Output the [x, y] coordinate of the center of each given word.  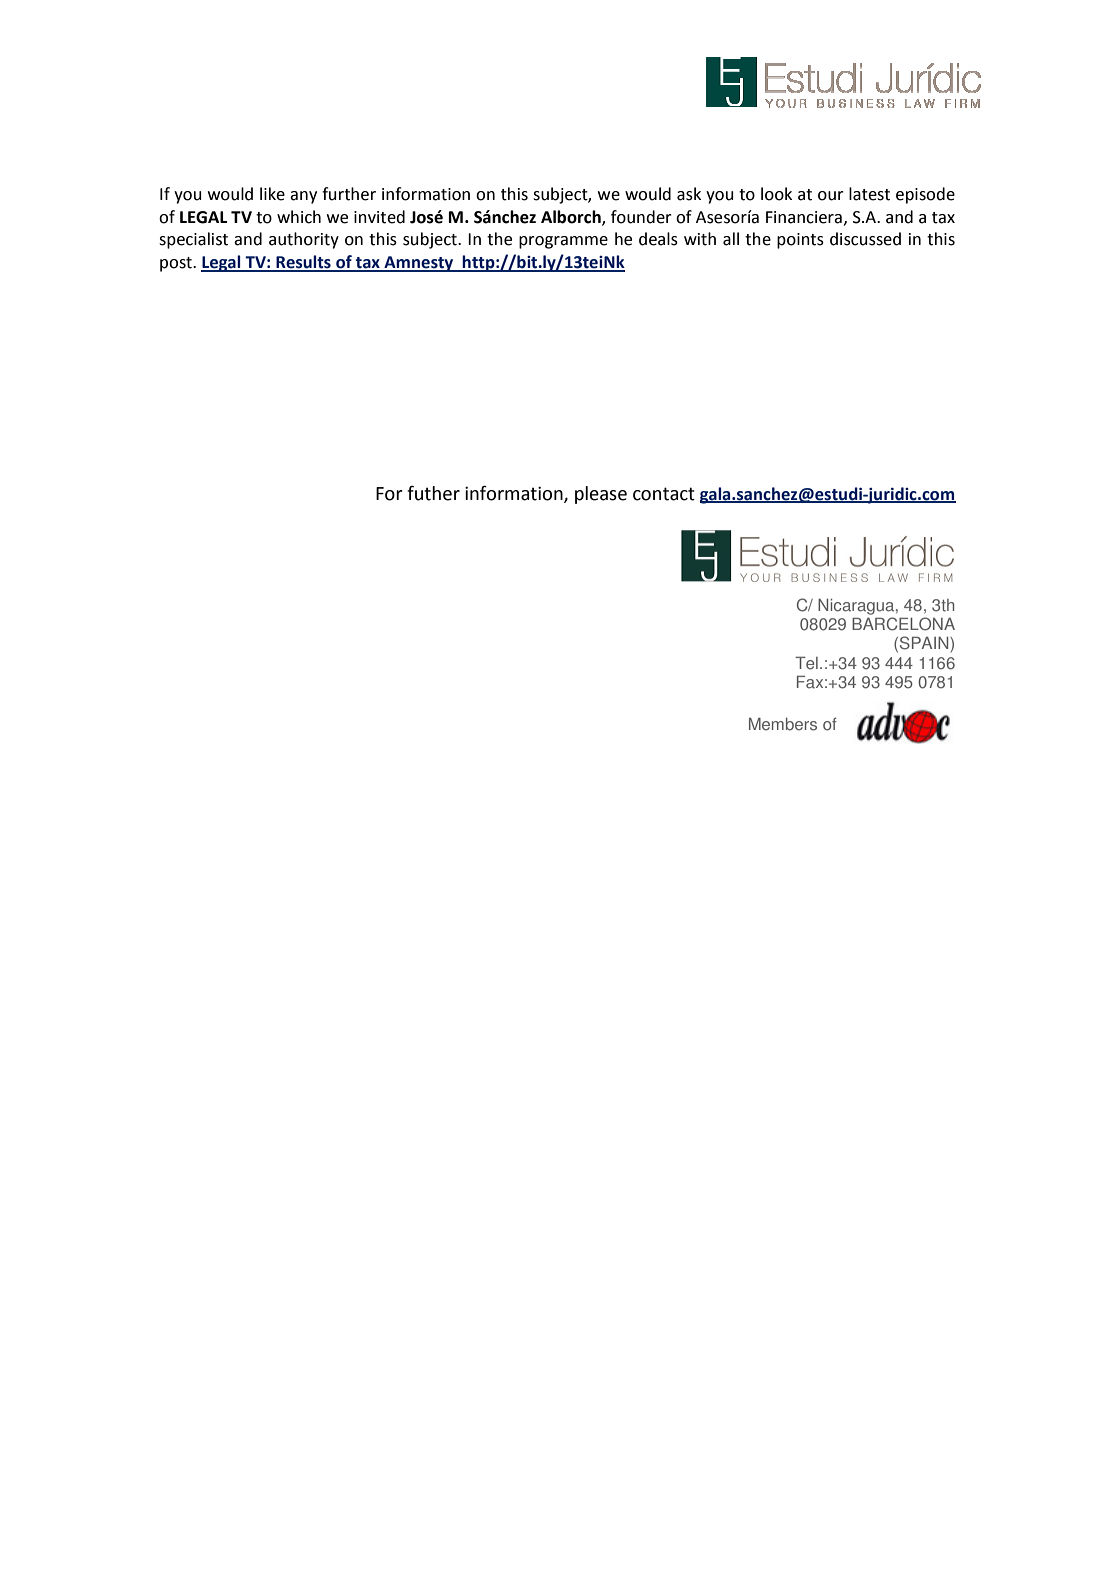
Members [783, 724]
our [831, 196]
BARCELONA [903, 624]
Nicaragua [857, 607]
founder [641, 217]
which [299, 217]
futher [433, 493]
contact [664, 494]
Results [303, 263]
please [601, 495]
